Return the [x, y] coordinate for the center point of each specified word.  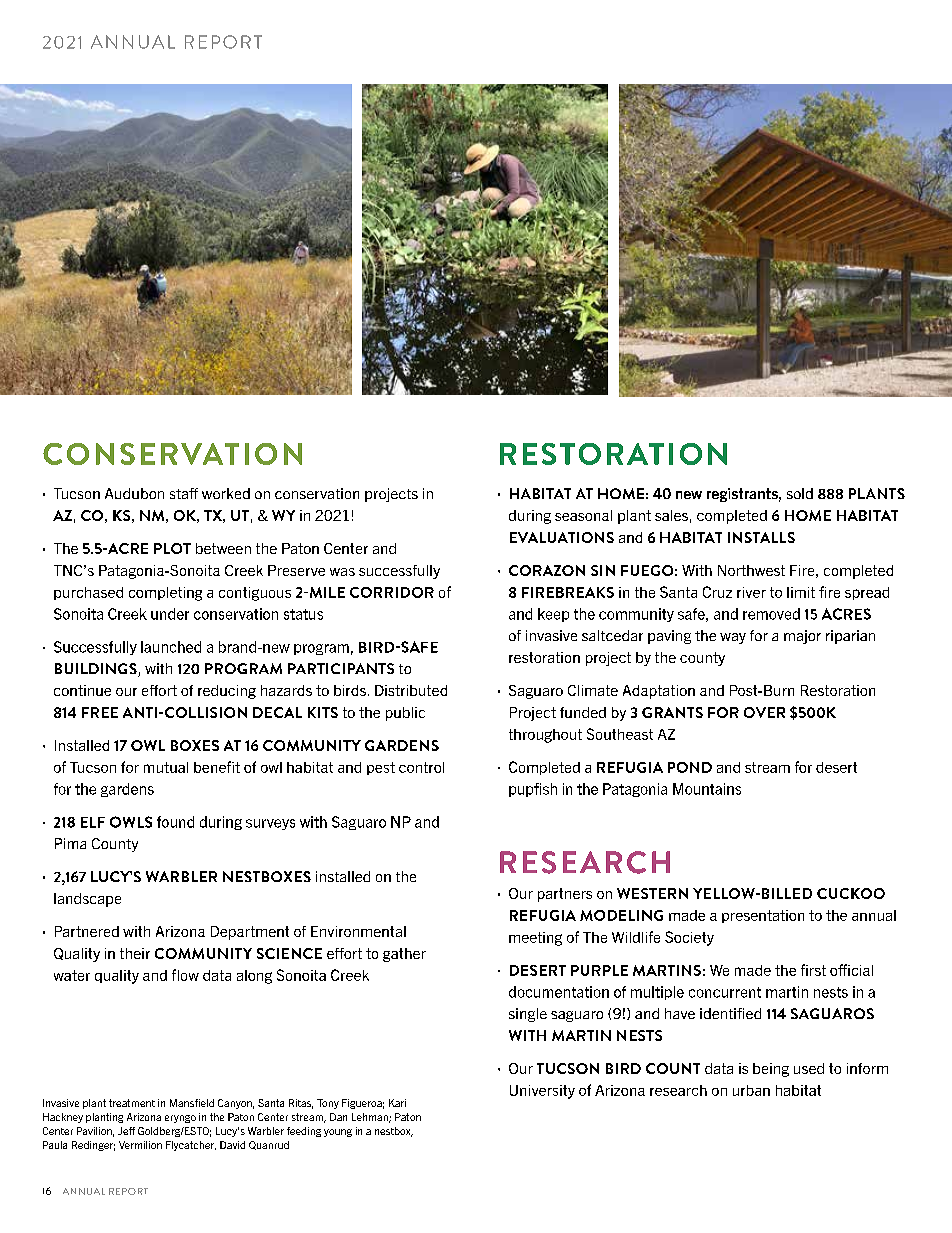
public [405, 714]
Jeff [126, 1131]
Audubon [134, 493]
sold [800, 493]
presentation [763, 916]
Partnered [87, 931]
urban [751, 1090]
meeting [535, 939]
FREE [100, 712]
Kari [397, 1103]
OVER [764, 712]
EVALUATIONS [562, 537]
